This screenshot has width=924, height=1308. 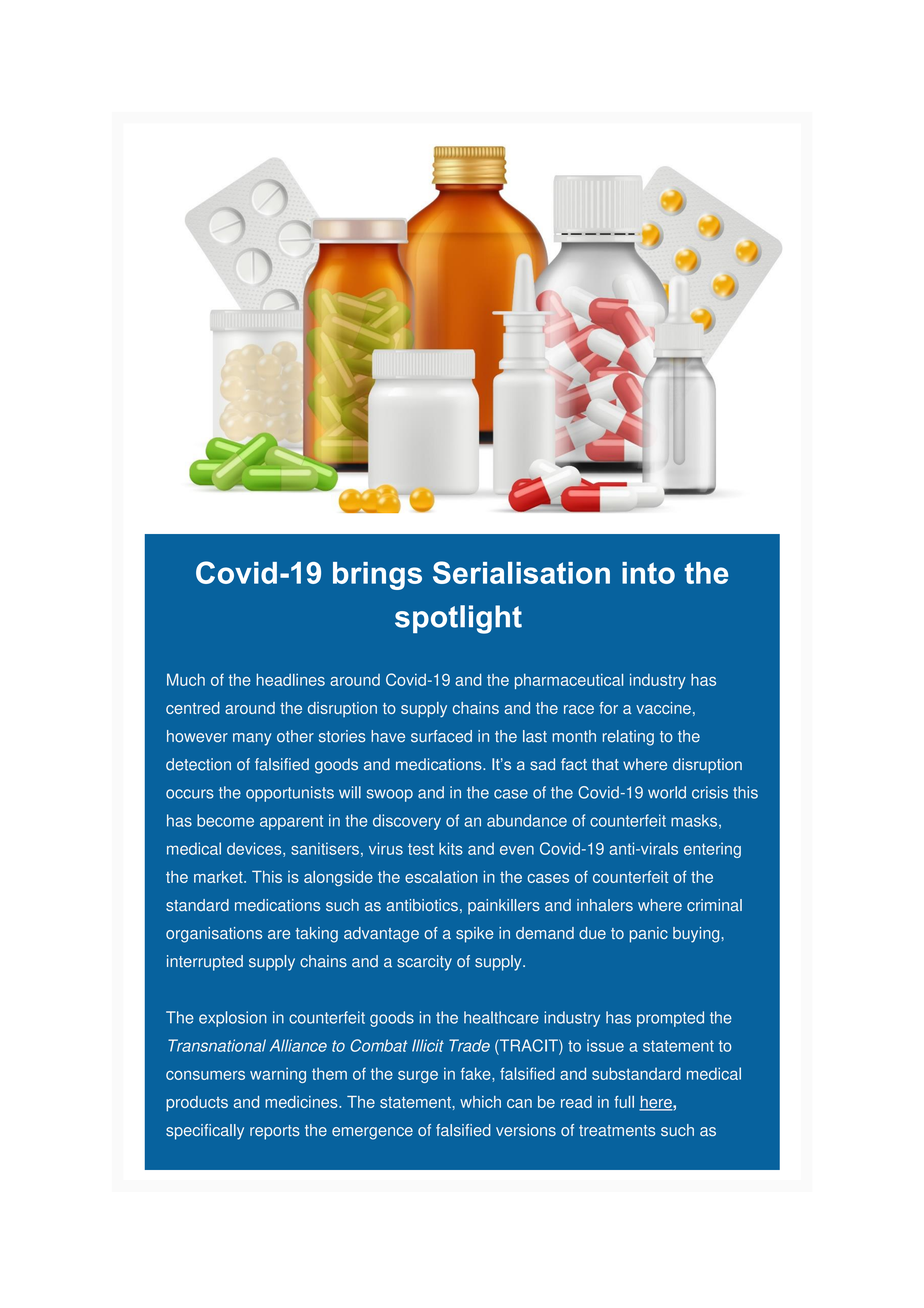 I want to click on full, so click(x=624, y=1102).
